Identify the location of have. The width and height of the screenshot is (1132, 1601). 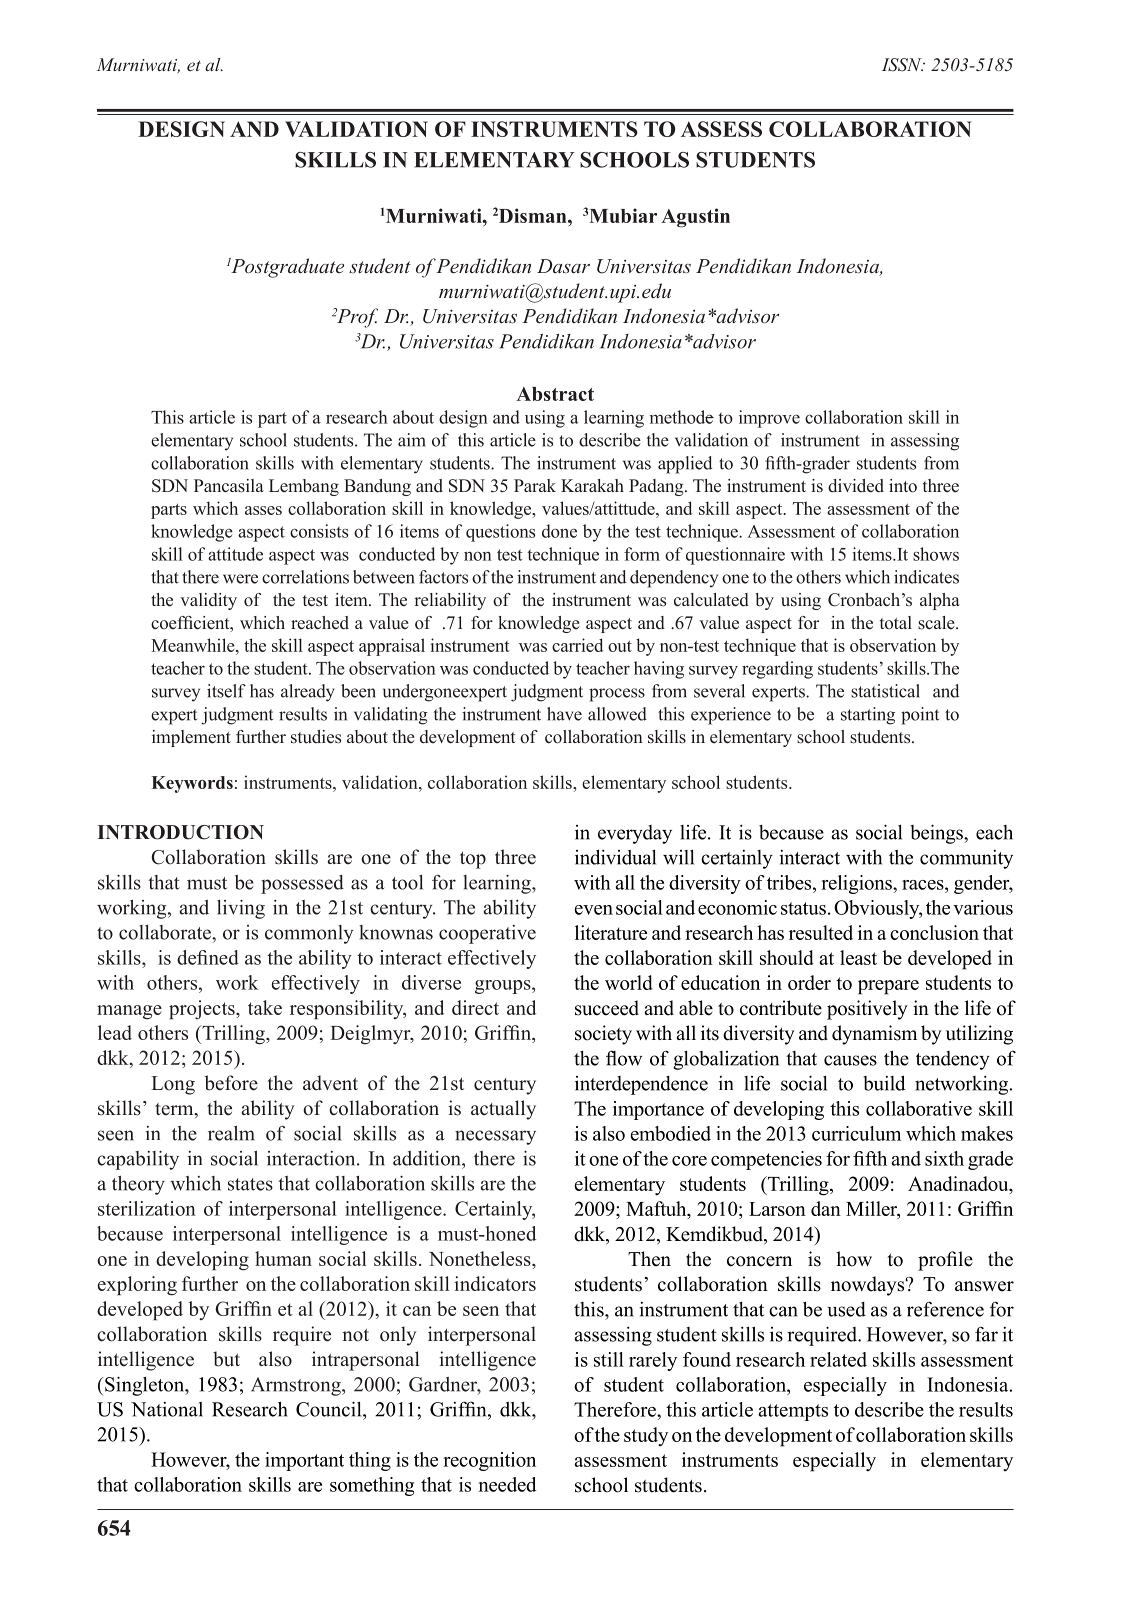
(564, 714).
